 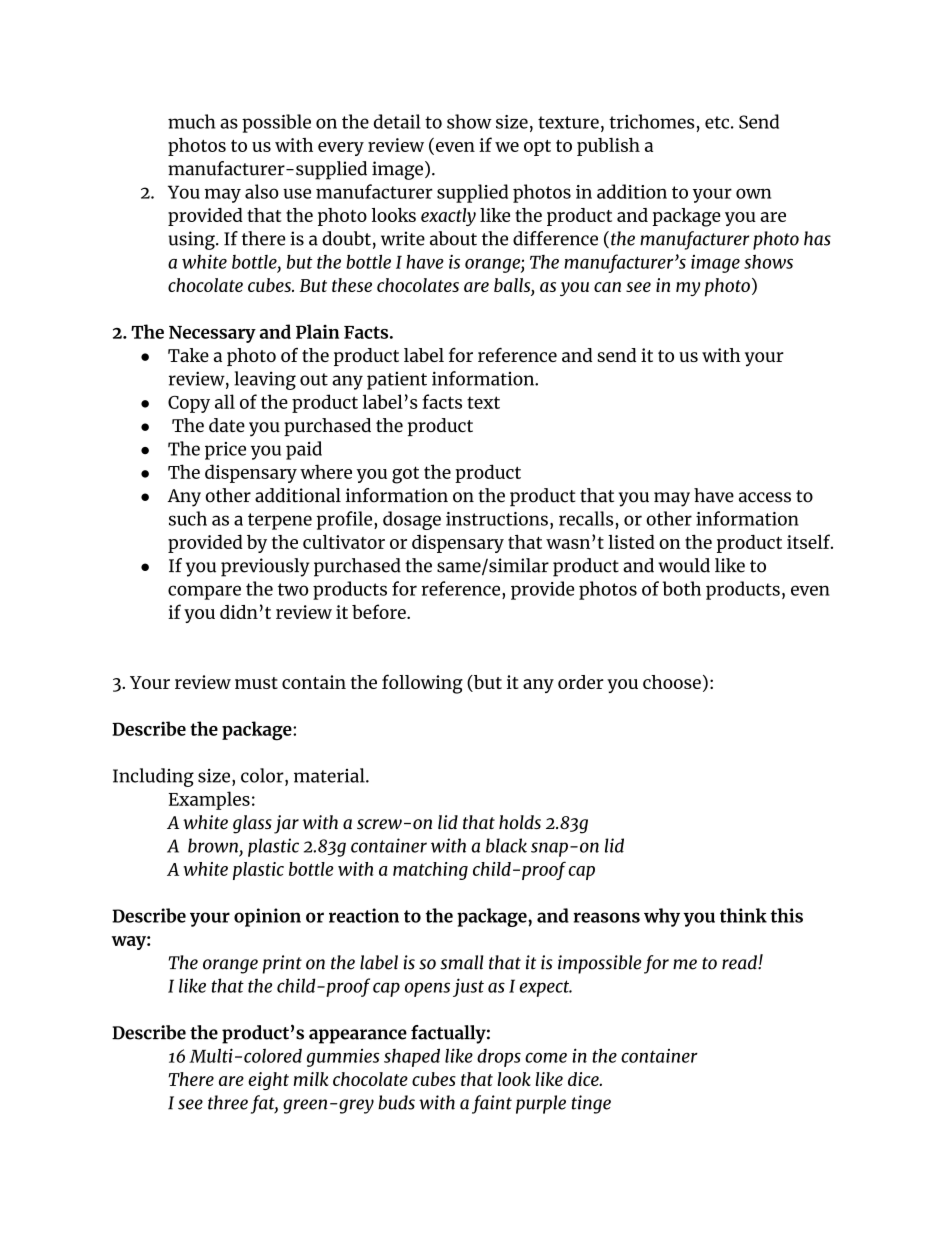 What do you see at coordinates (405, 475) in the screenshot?
I see `got` at bounding box center [405, 475].
